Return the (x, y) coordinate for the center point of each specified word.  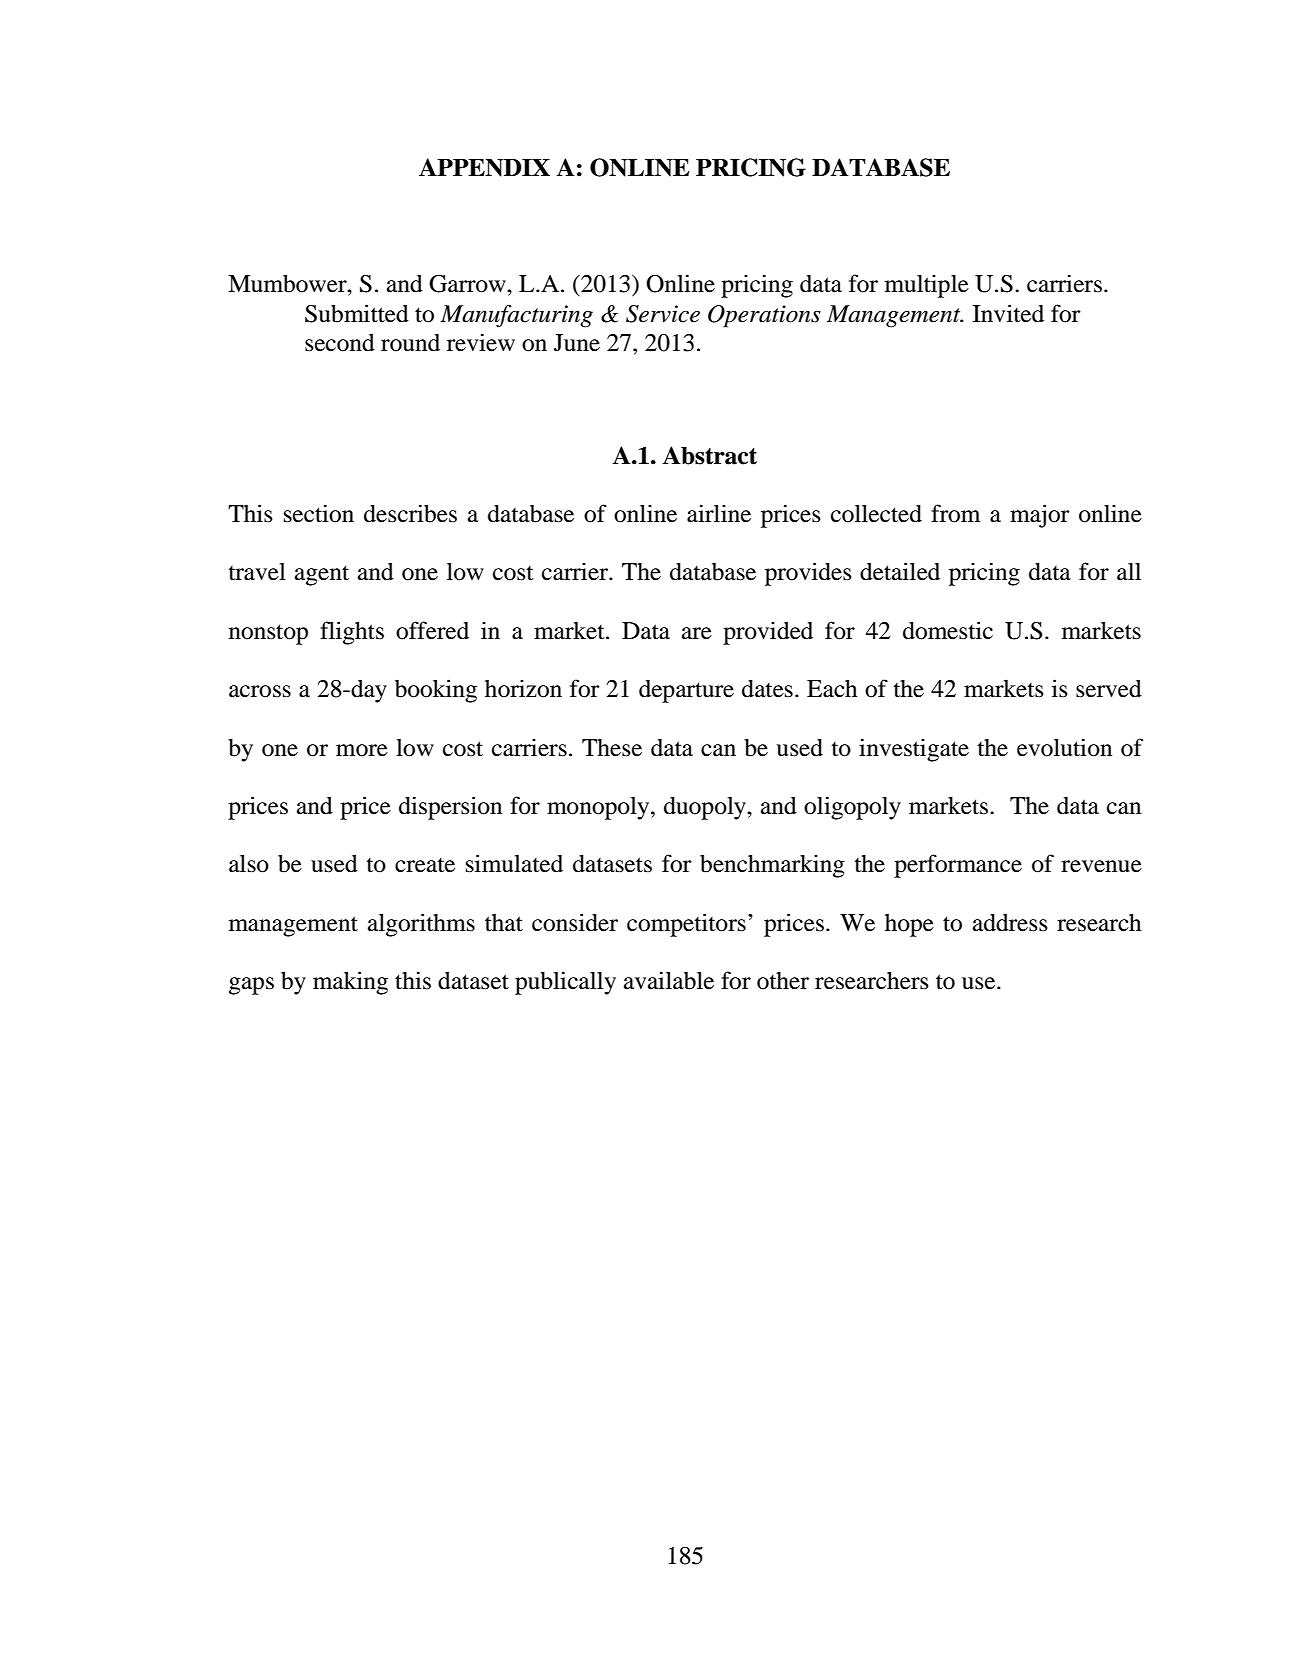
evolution (1064, 747)
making (350, 983)
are (697, 633)
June (577, 343)
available (669, 980)
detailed (900, 571)
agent (322, 575)
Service (663, 314)
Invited (1008, 313)
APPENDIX (484, 167)
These (612, 748)
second (340, 343)
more (362, 750)
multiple (927, 286)
